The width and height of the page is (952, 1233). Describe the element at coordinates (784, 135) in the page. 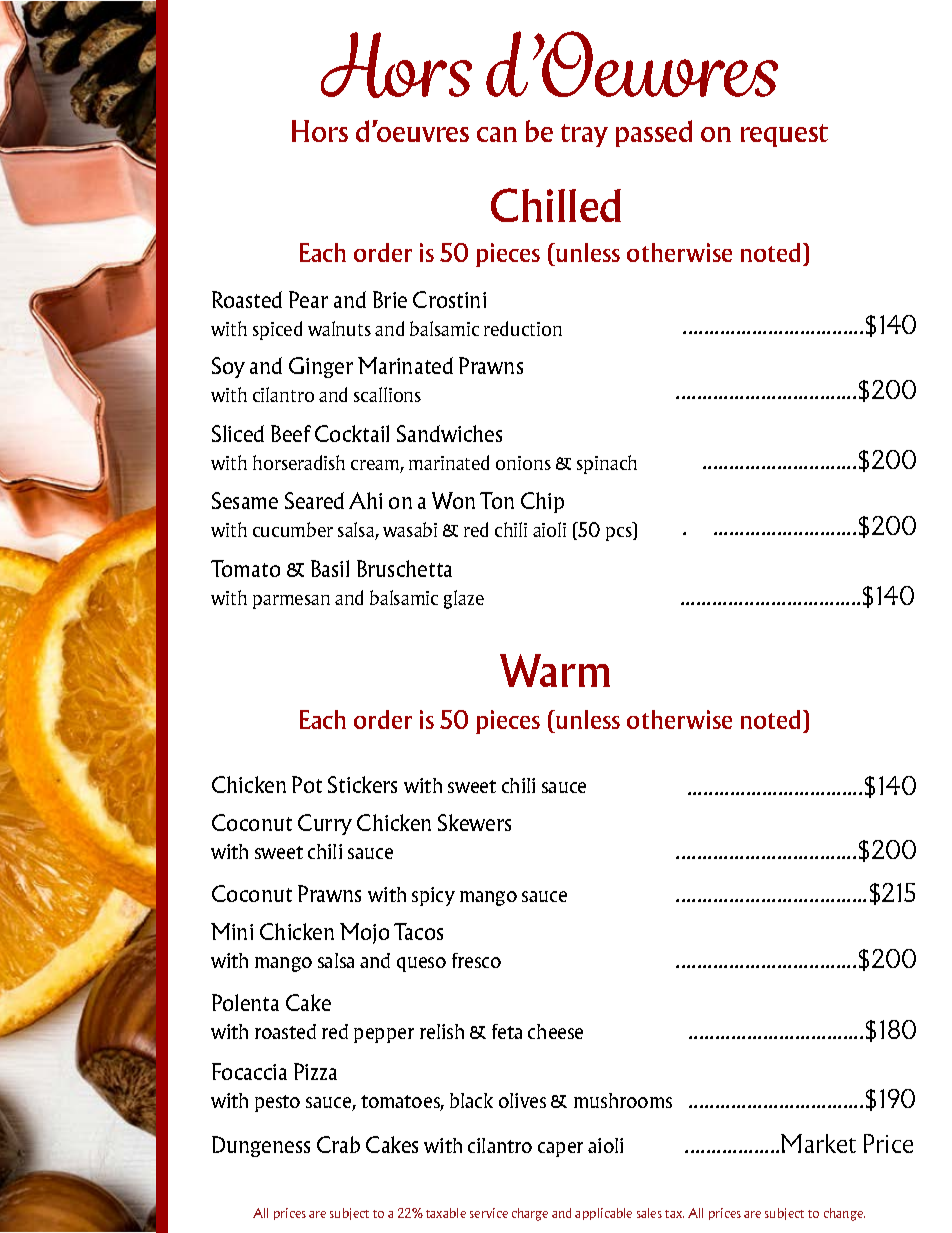

I see `request` at that location.
